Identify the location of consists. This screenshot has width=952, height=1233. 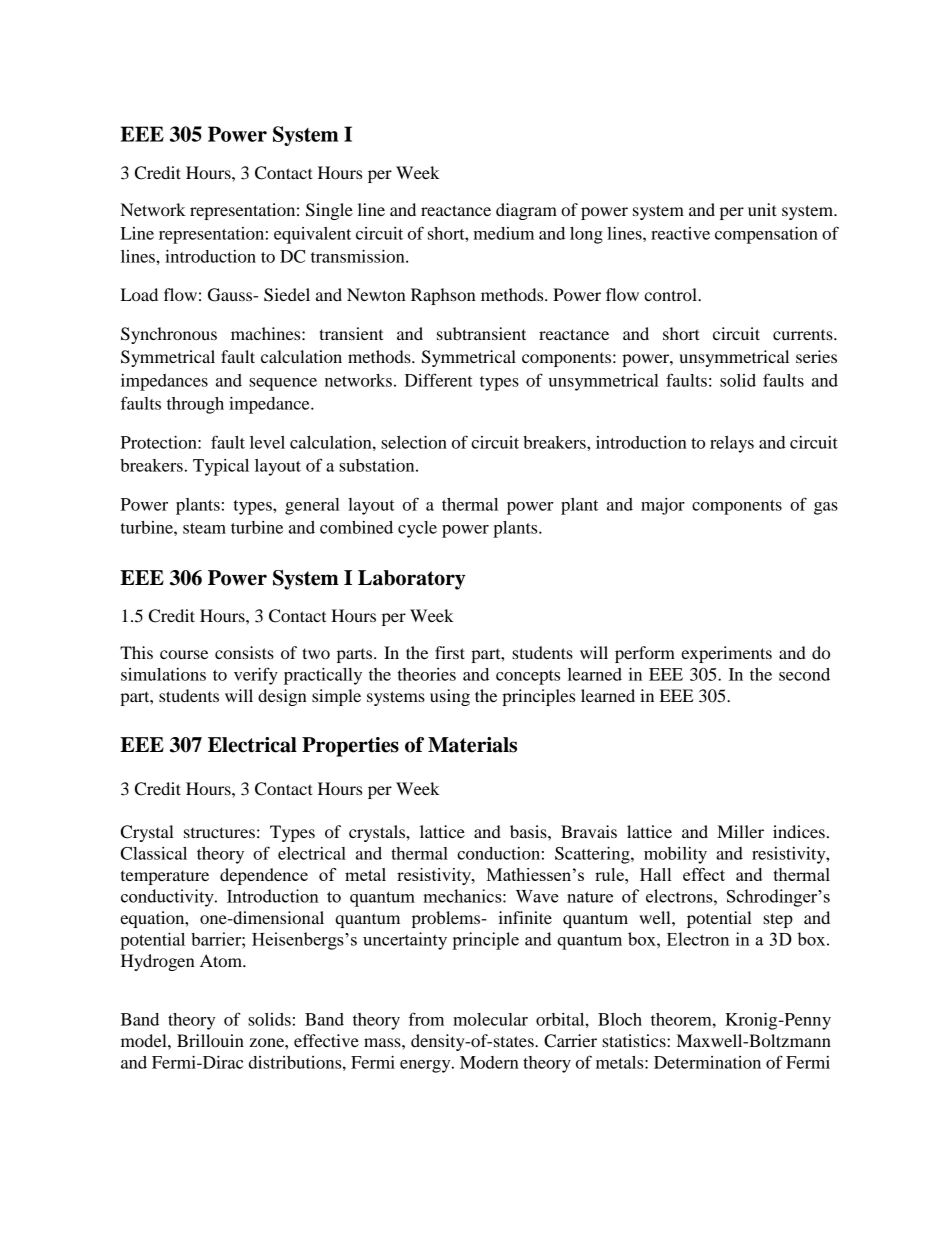
(244, 652).
